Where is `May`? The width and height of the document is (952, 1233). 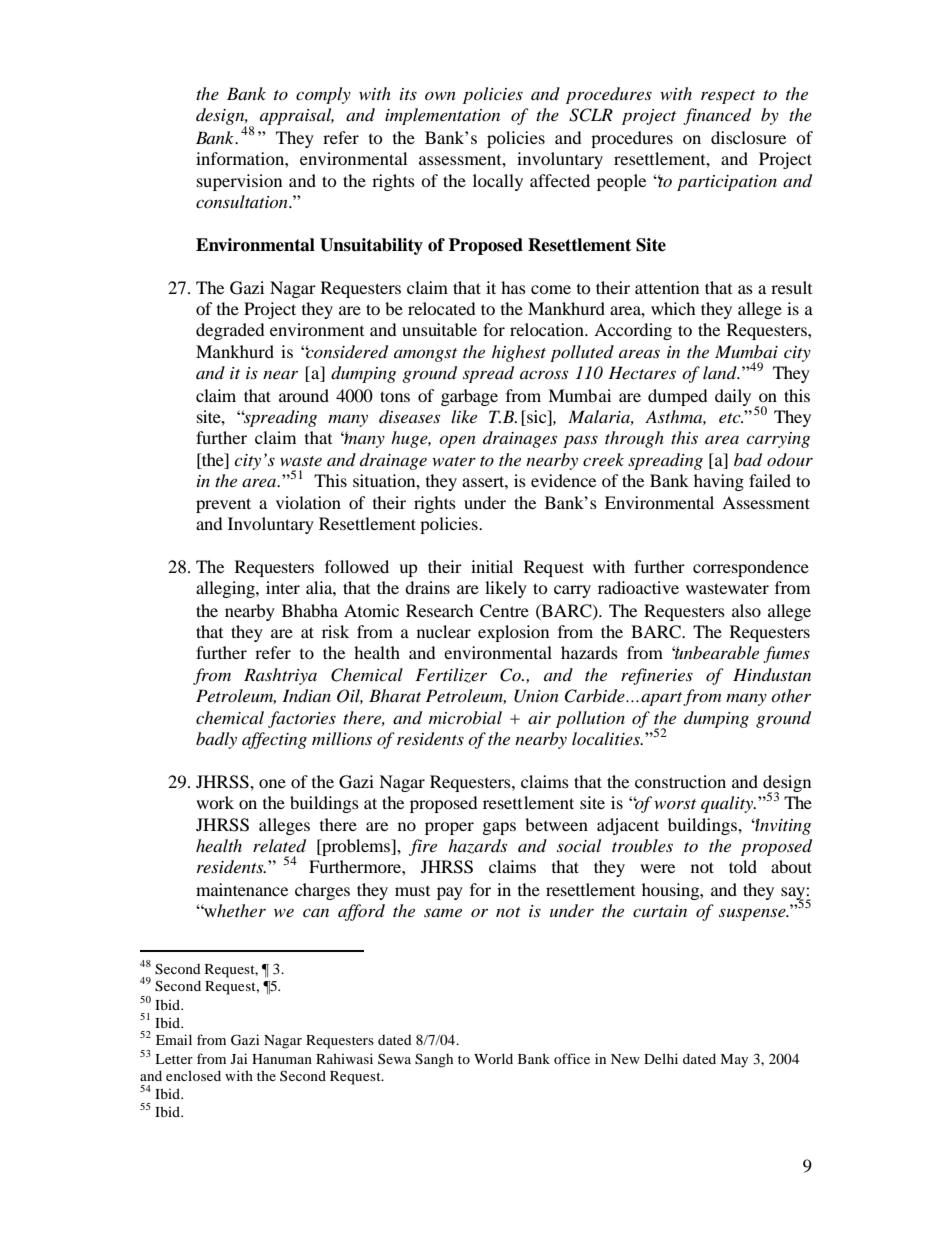
May is located at coordinates (734, 1061).
